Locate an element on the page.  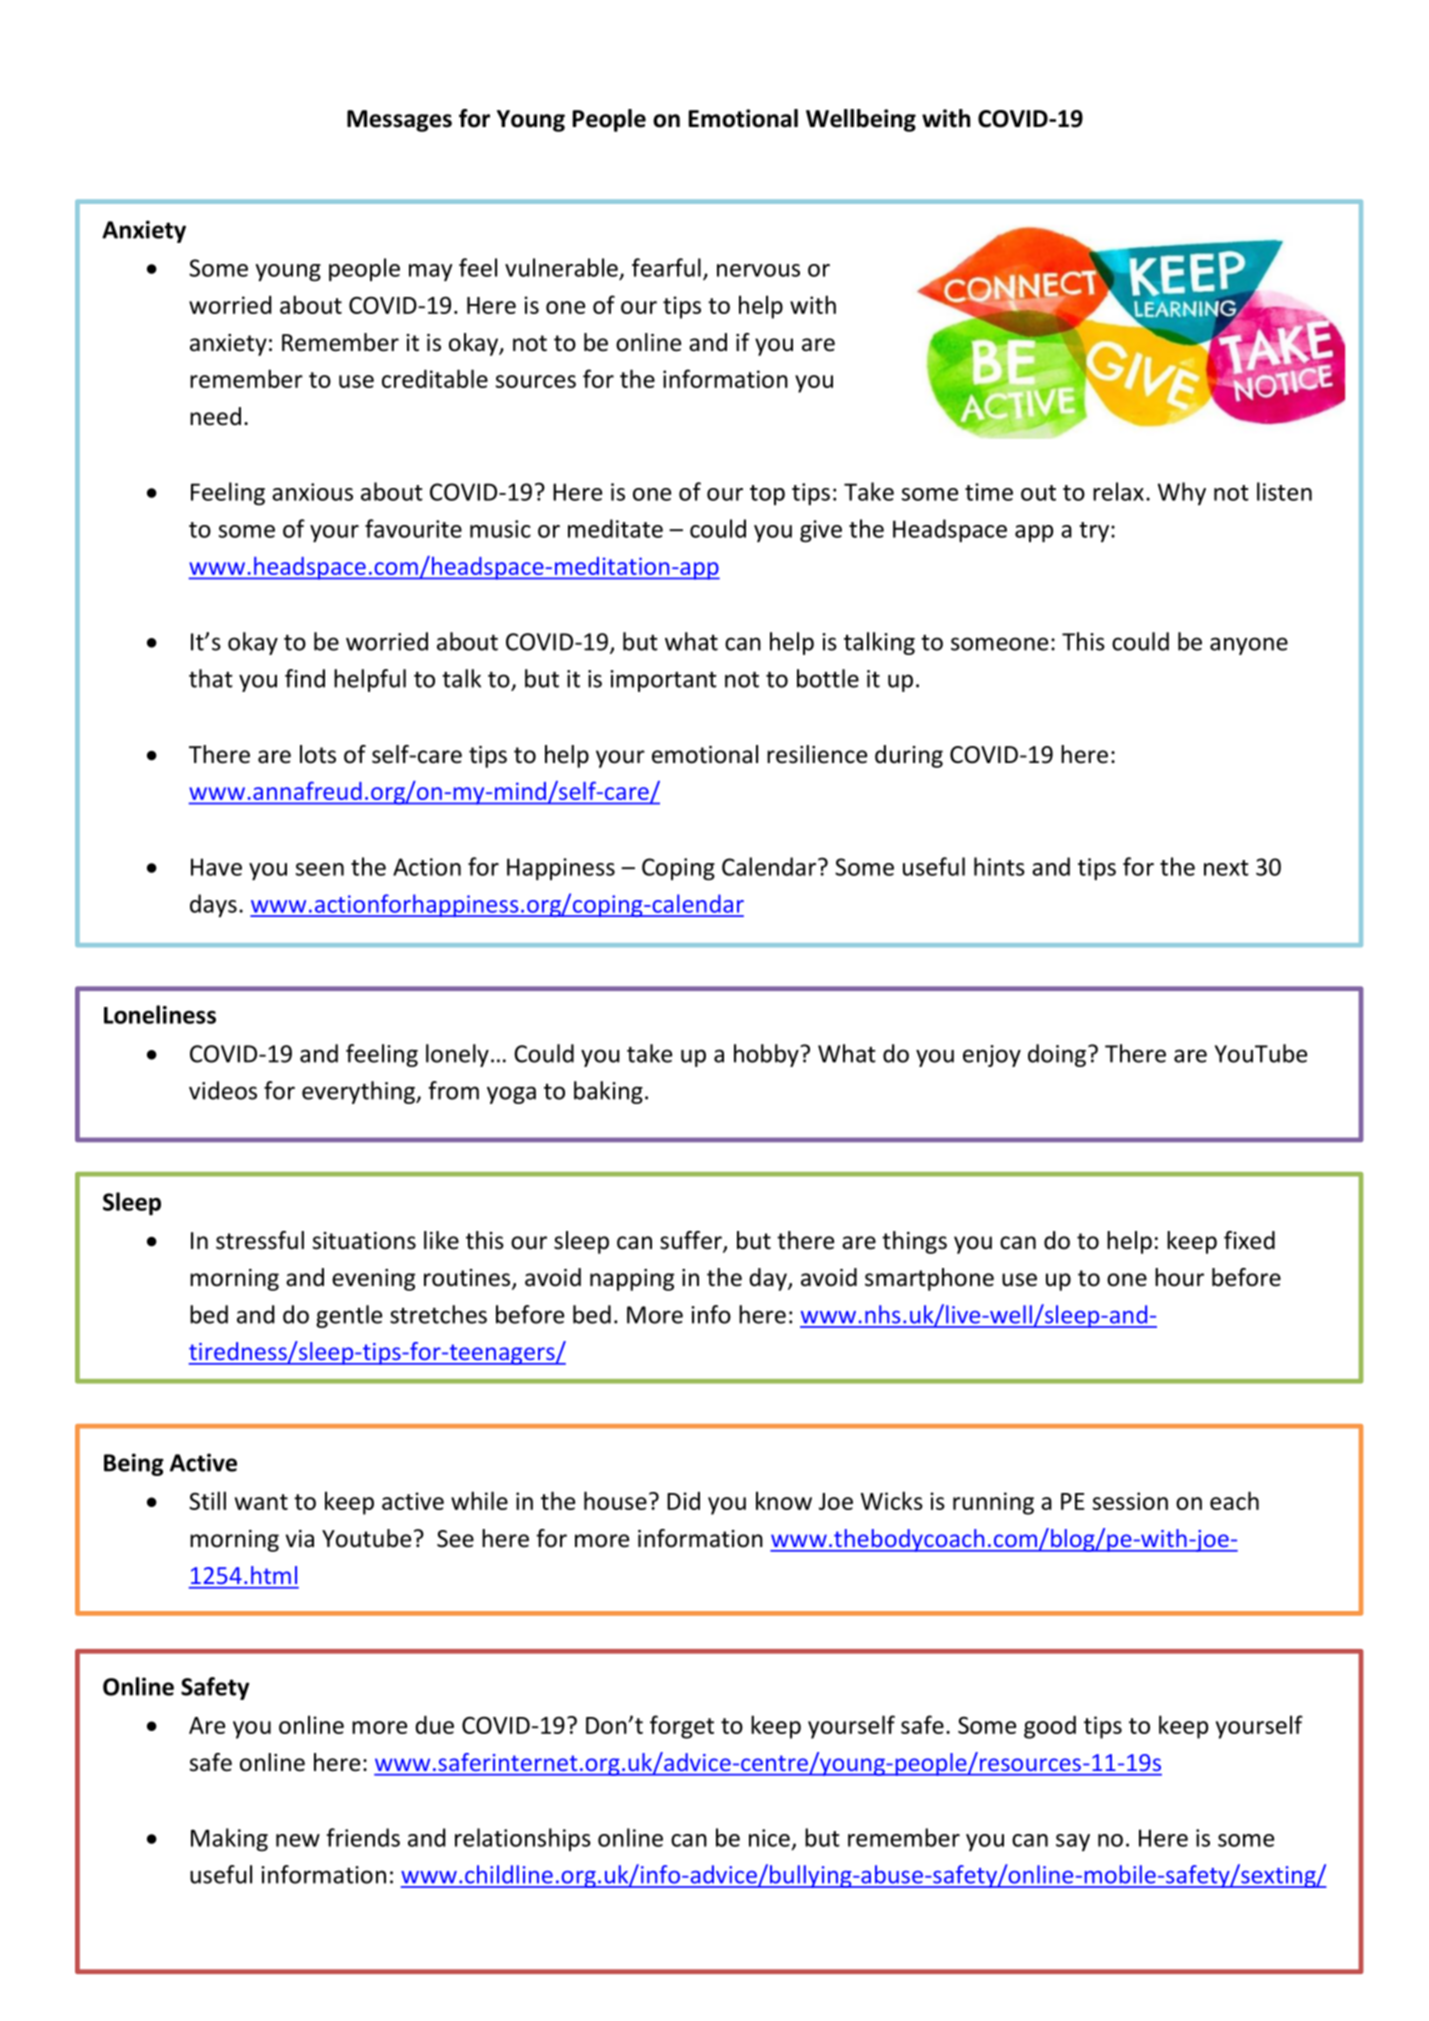
stressful is located at coordinates (260, 1240).
